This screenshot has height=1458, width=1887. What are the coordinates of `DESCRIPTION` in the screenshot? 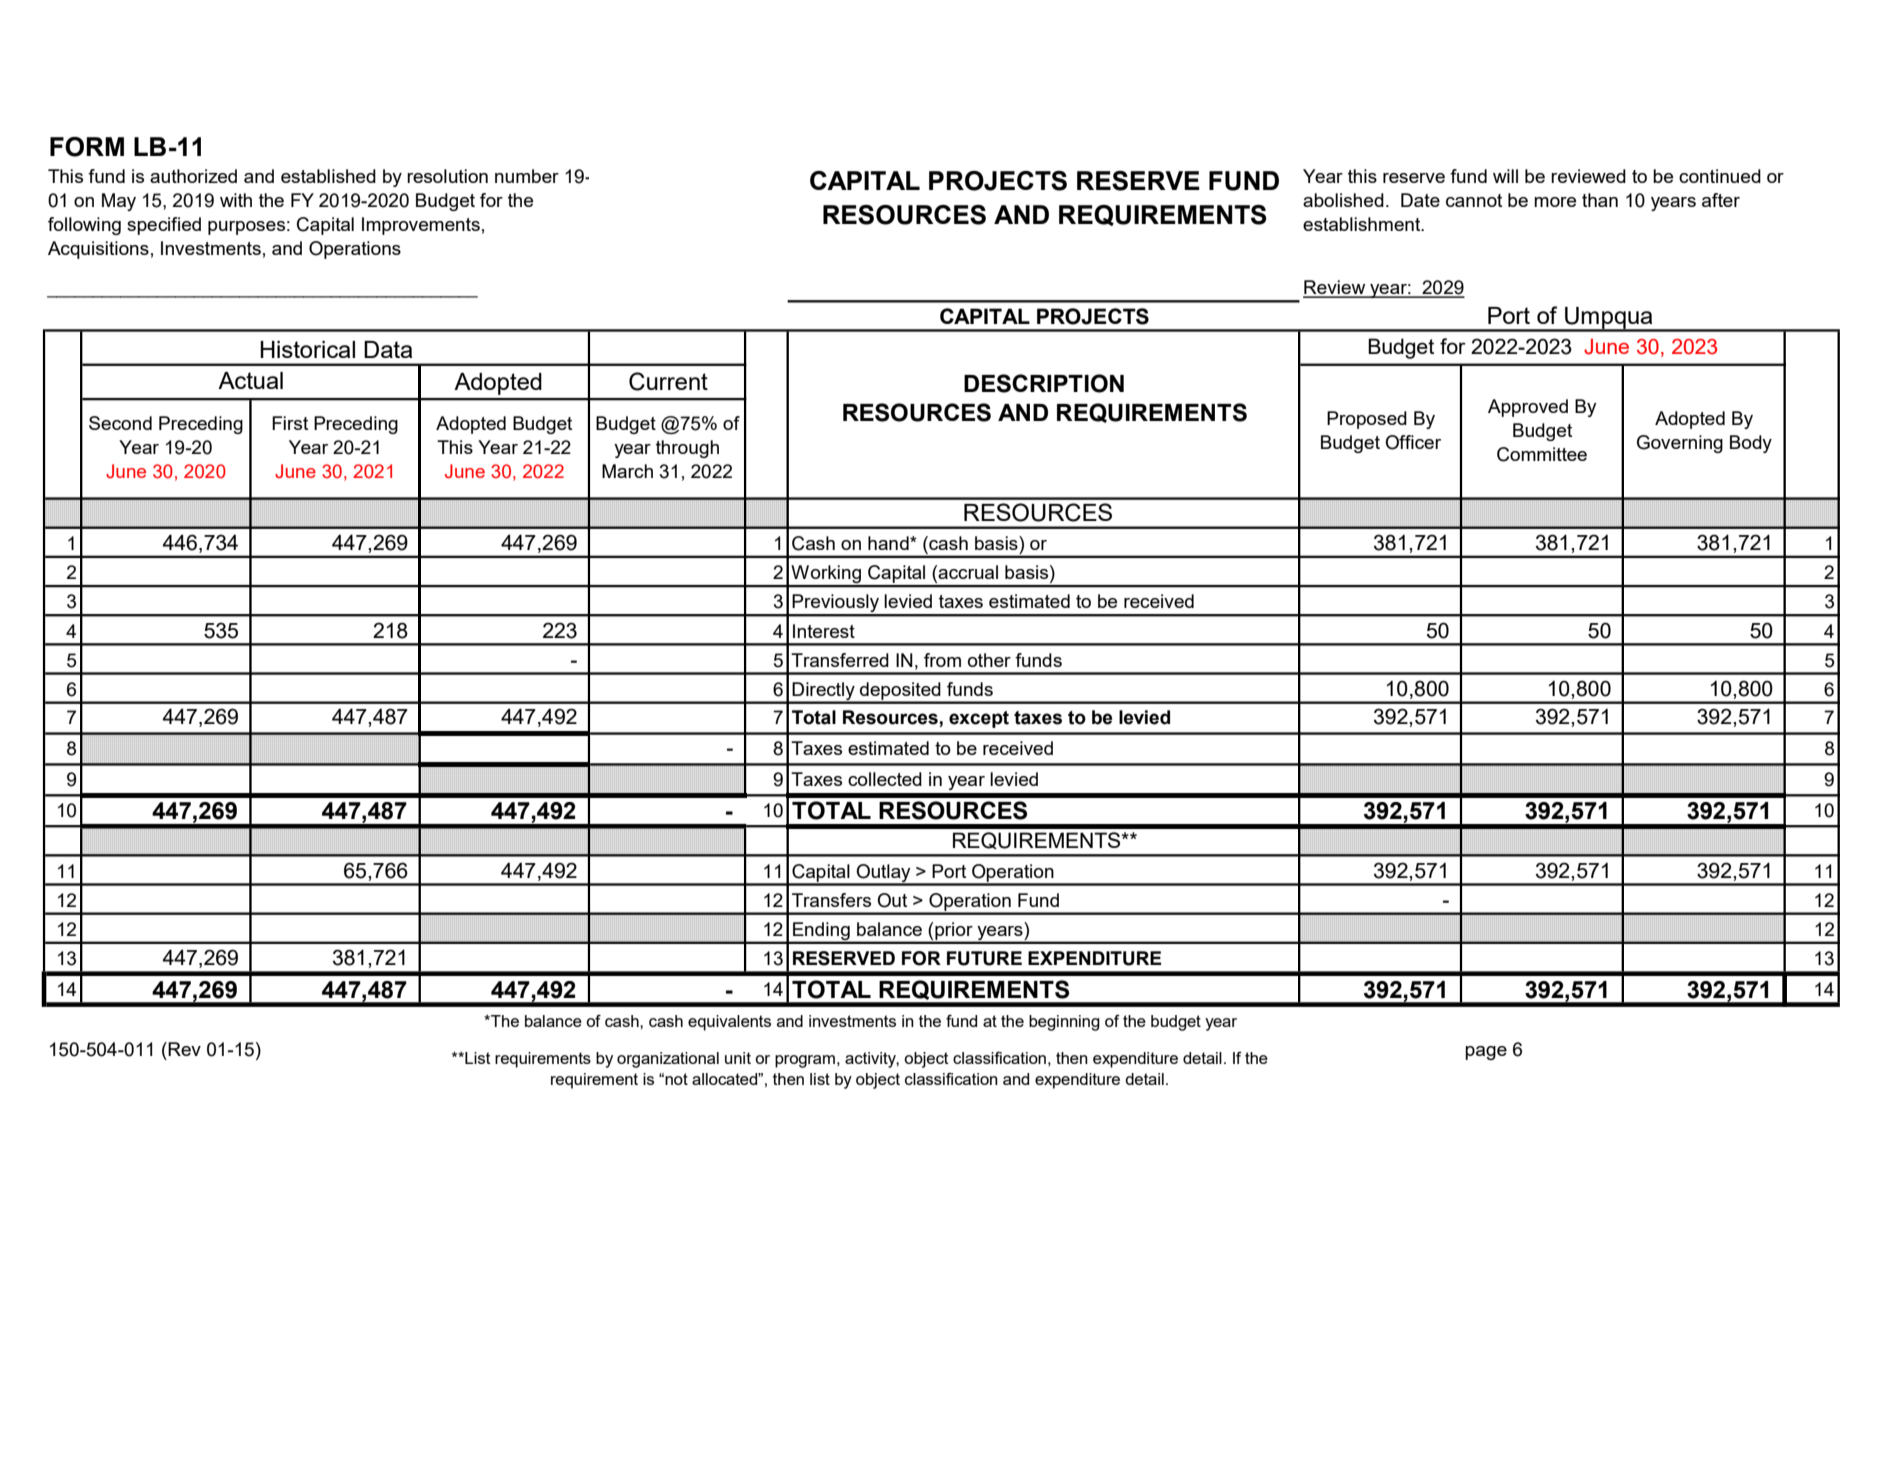 It's located at (1044, 383).
